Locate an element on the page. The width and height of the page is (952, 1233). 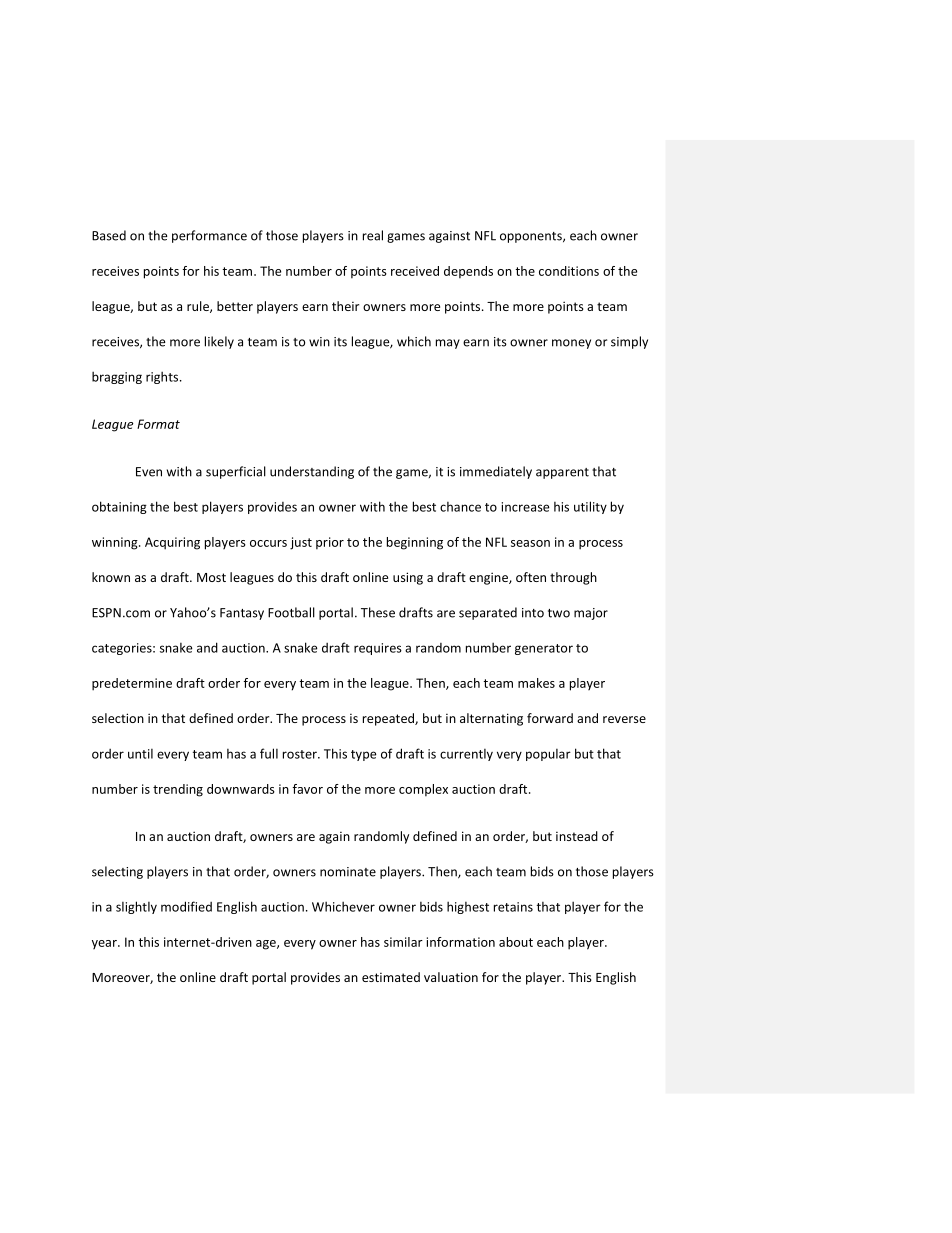
estimated is located at coordinates (391, 977).
